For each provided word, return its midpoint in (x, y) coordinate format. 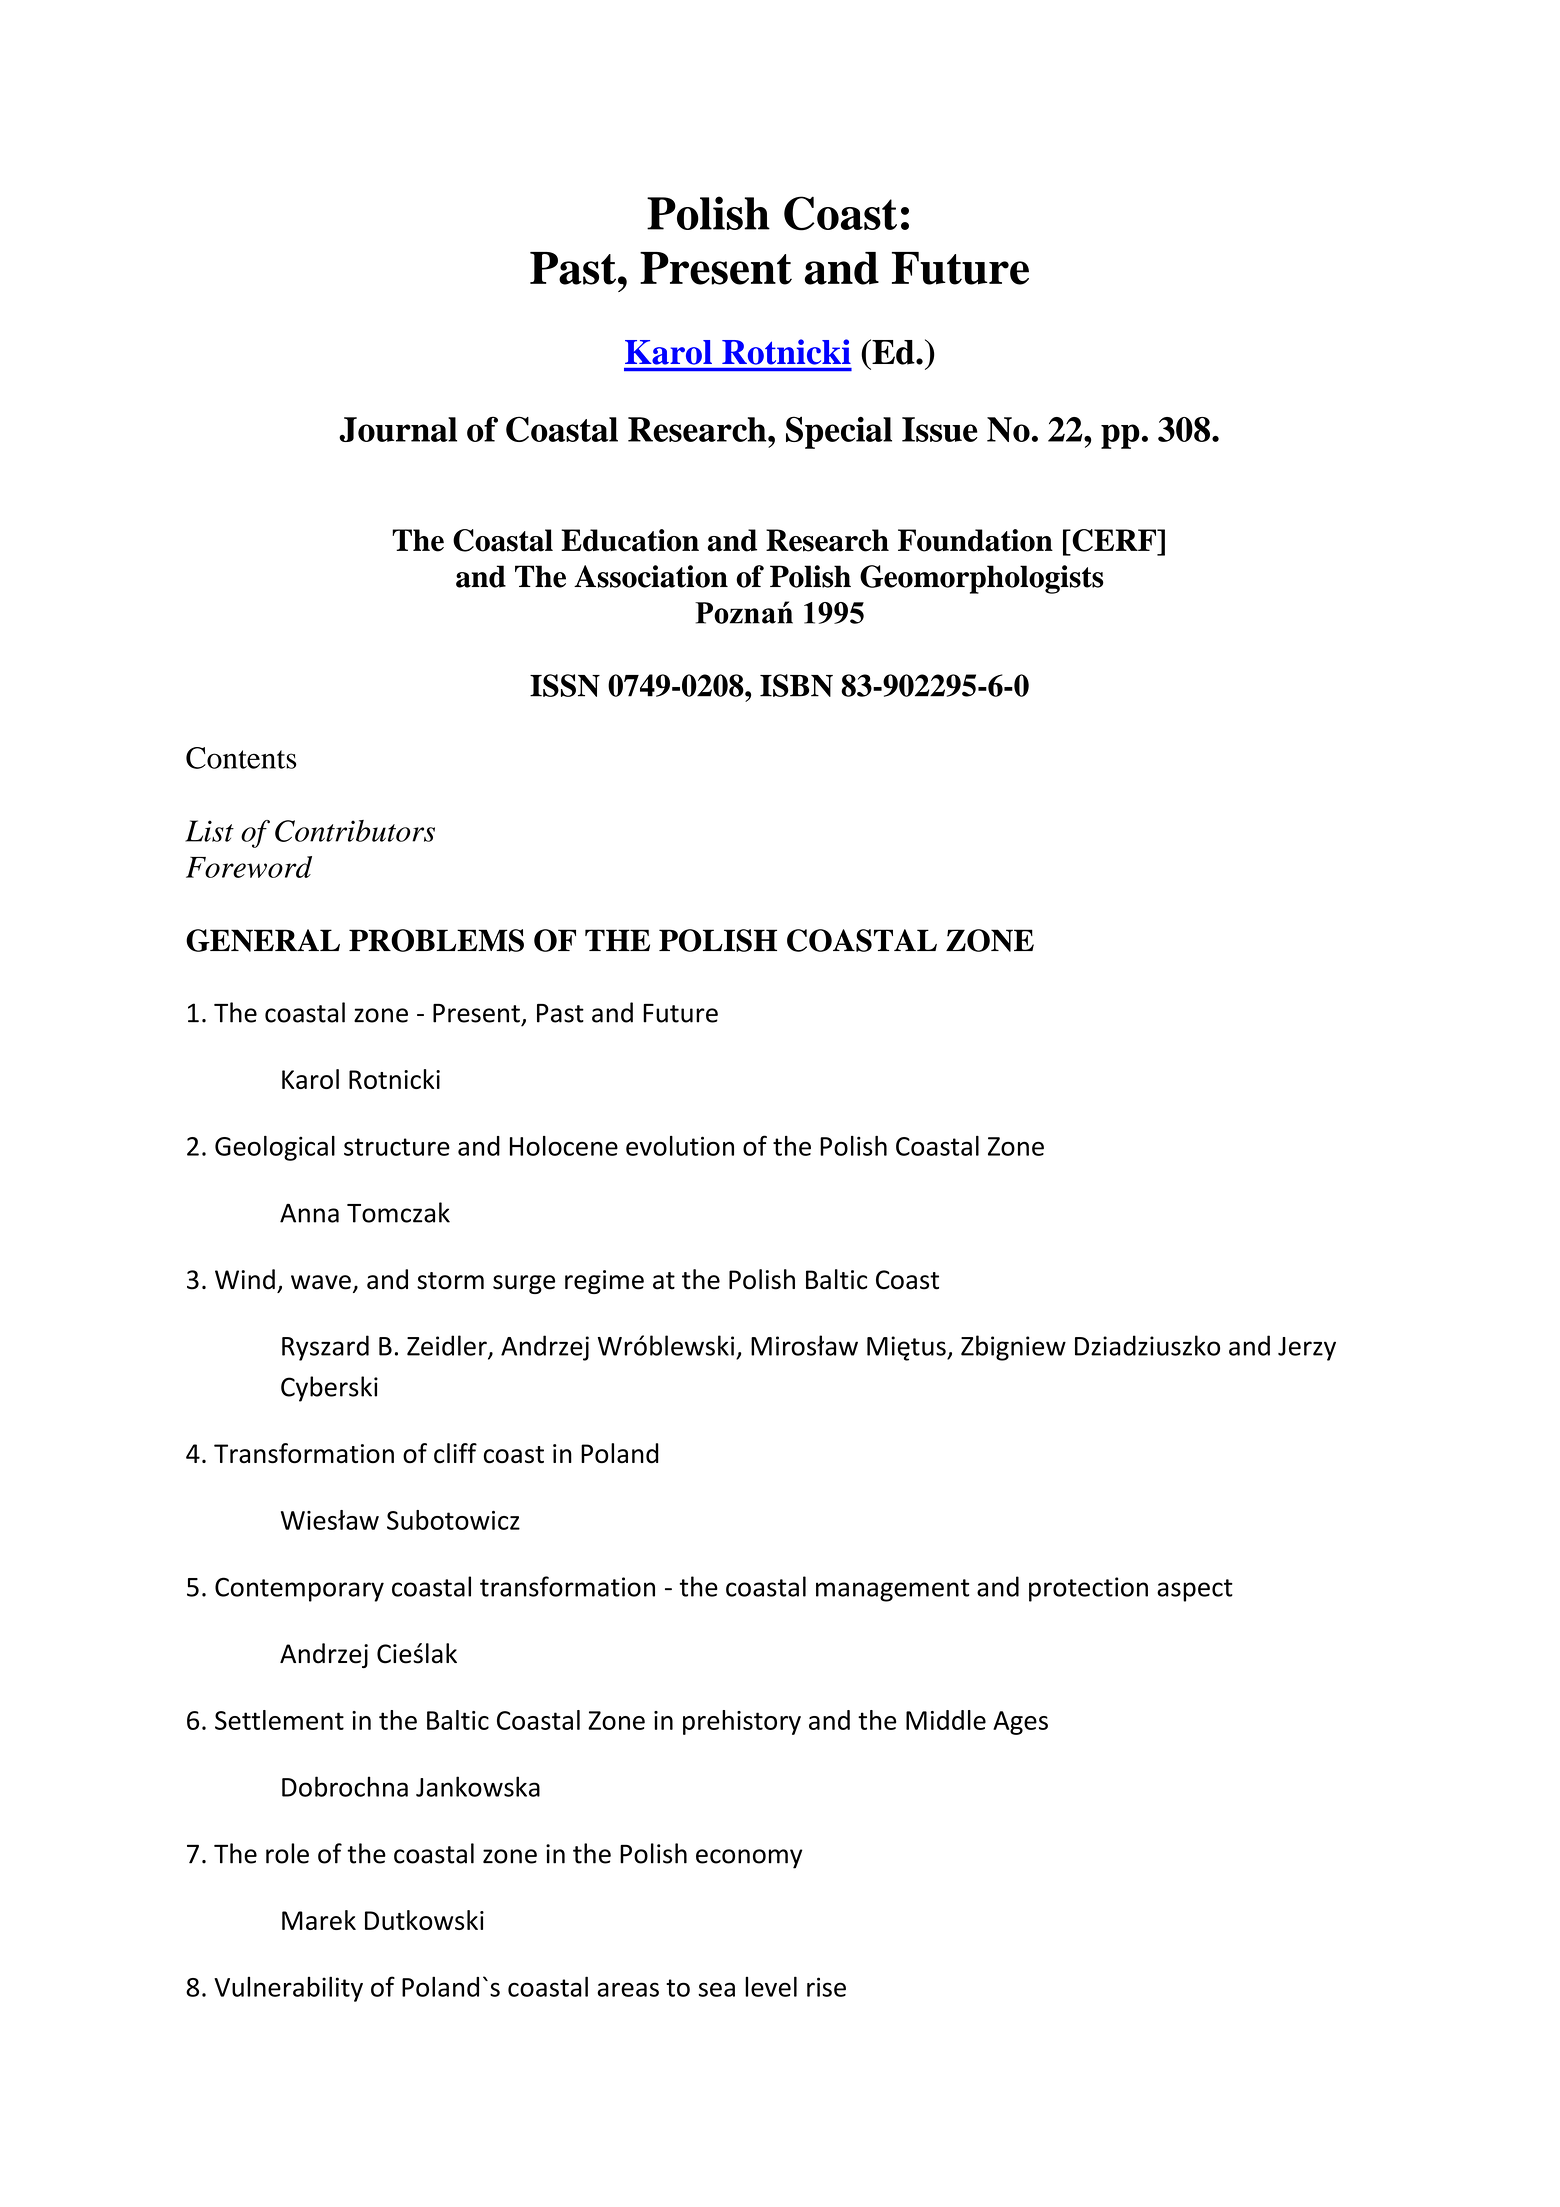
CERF (1114, 540)
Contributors (355, 831)
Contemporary (299, 1589)
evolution (680, 1146)
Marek (319, 1920)
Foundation (975, 540)
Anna (309, 1213)
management (892, 1590)
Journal (398, 429)
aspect (1195, 1590)
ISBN (796, 685)
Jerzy (1307, 1349)
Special (839, 432)
